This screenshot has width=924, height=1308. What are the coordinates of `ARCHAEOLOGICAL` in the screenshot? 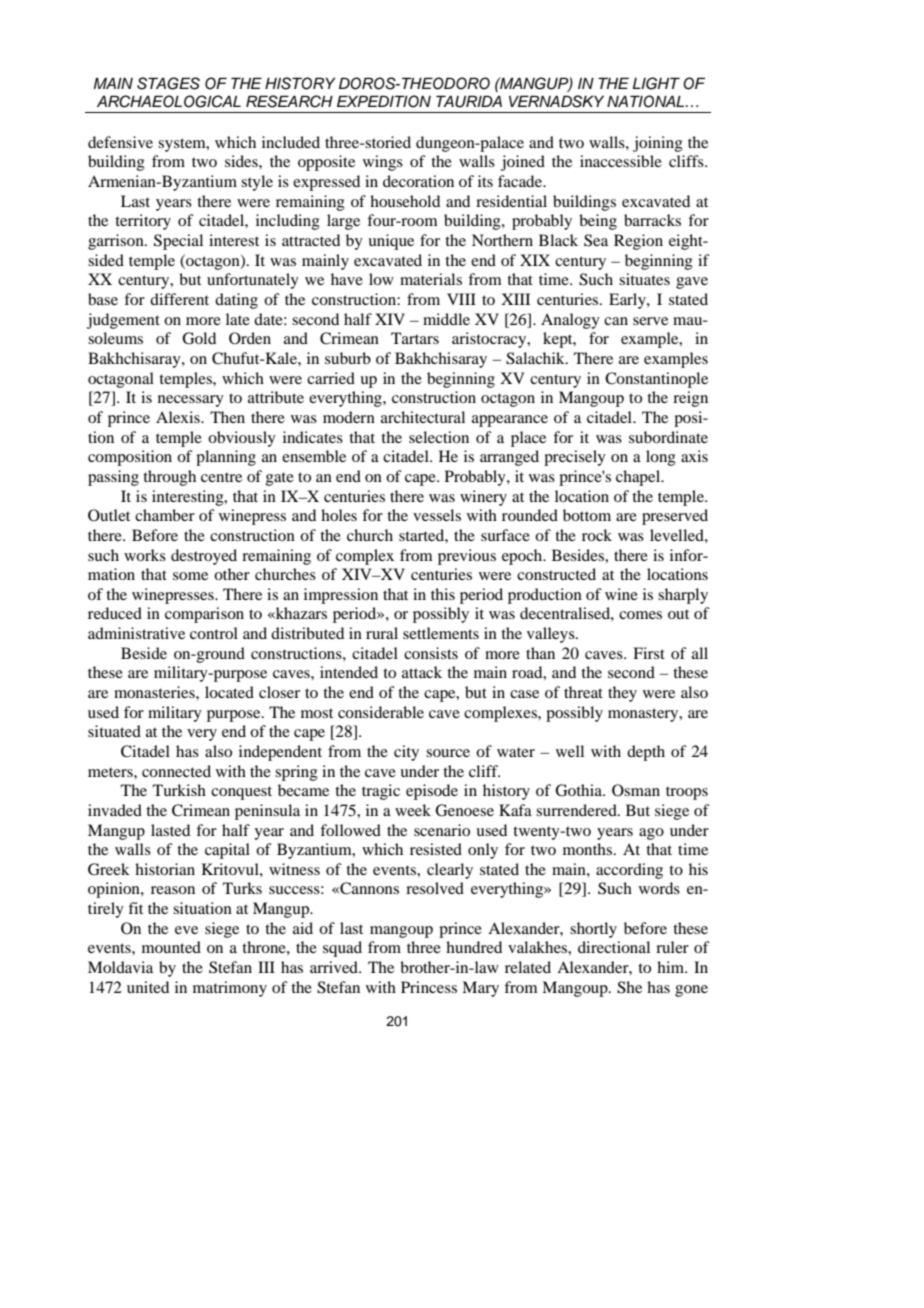 It's located at (169, 101).
